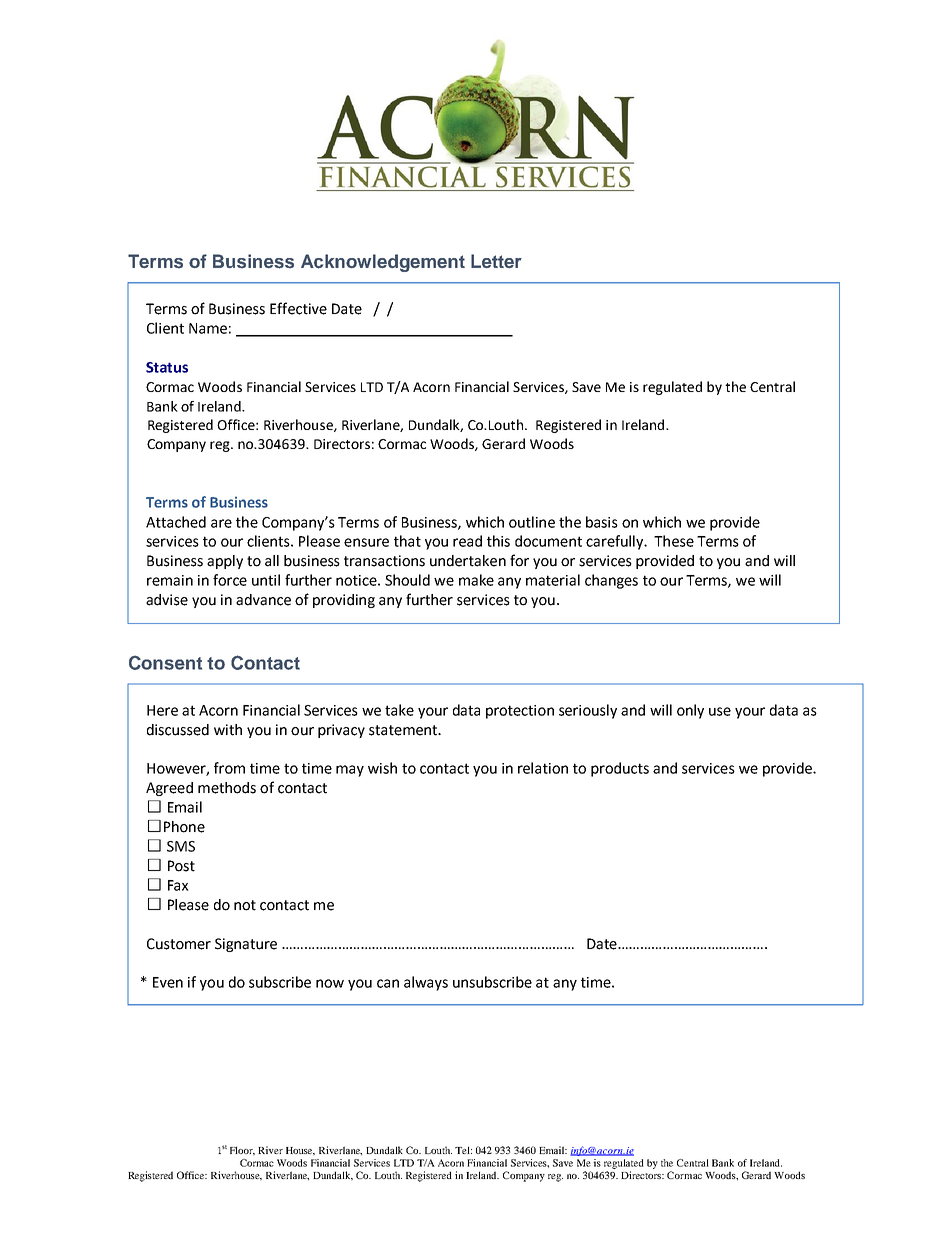 This screenshot has height=1233, width=952. I want to click on Even, so click(168, 982).
